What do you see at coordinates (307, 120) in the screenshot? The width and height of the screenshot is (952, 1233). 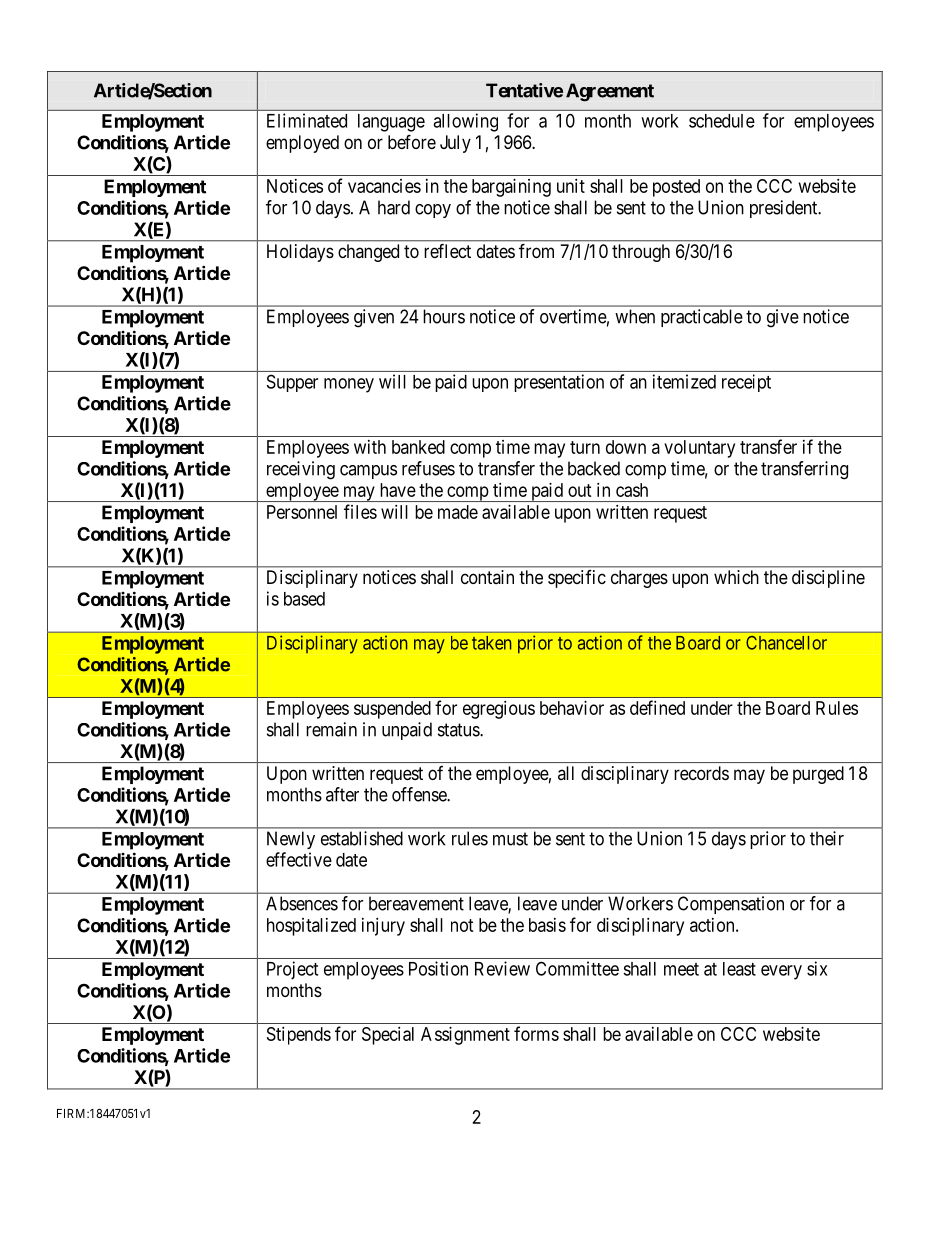 I see `Eliminated` at bounding box center [307, 120].
